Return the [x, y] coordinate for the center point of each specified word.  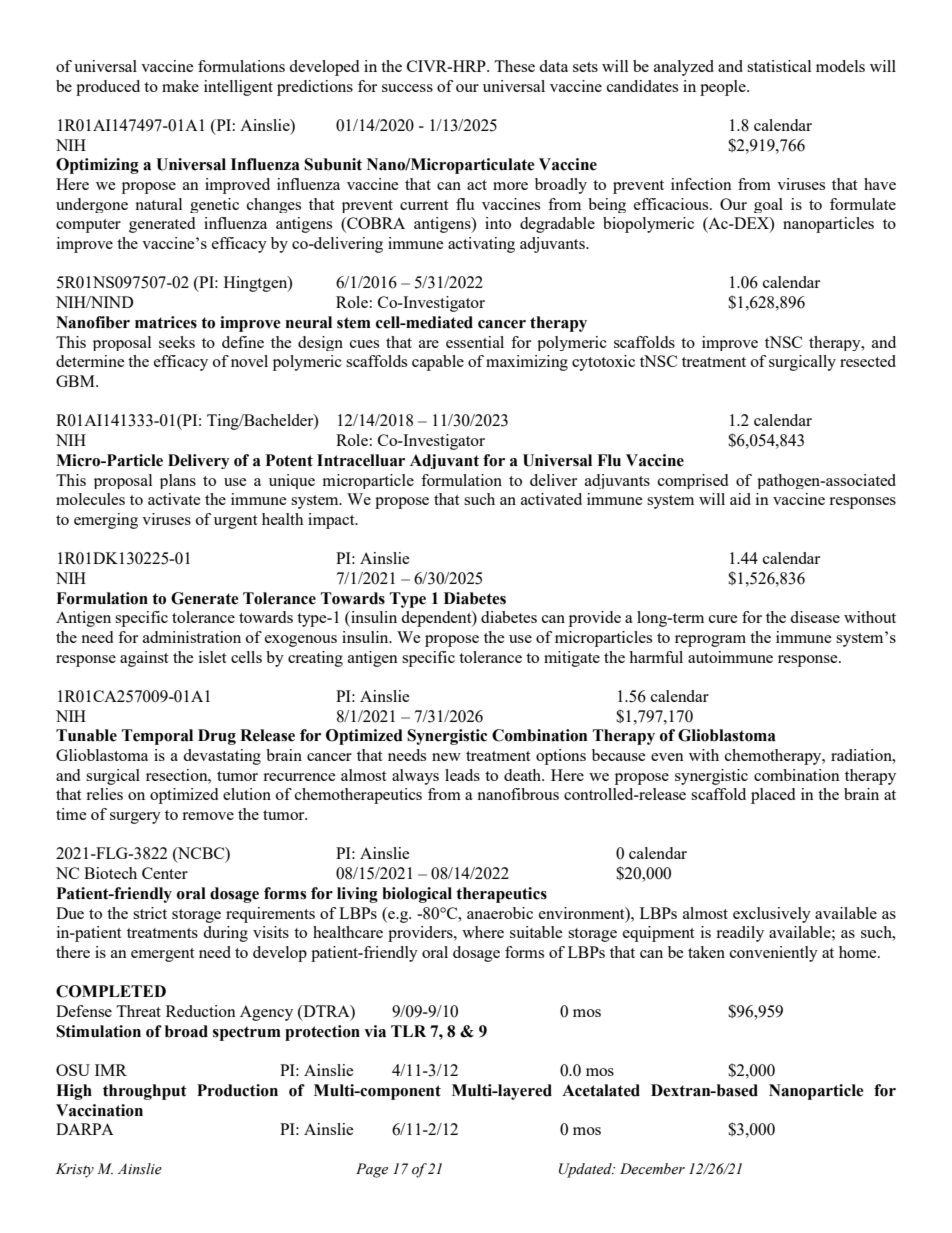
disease [815, 617]
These [514, 66]
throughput [145, 1092]
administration [192, 637]
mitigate [572, 659]
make [180, 86]
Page [372, 1170]
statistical [779, 66]
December [652, 1169]
